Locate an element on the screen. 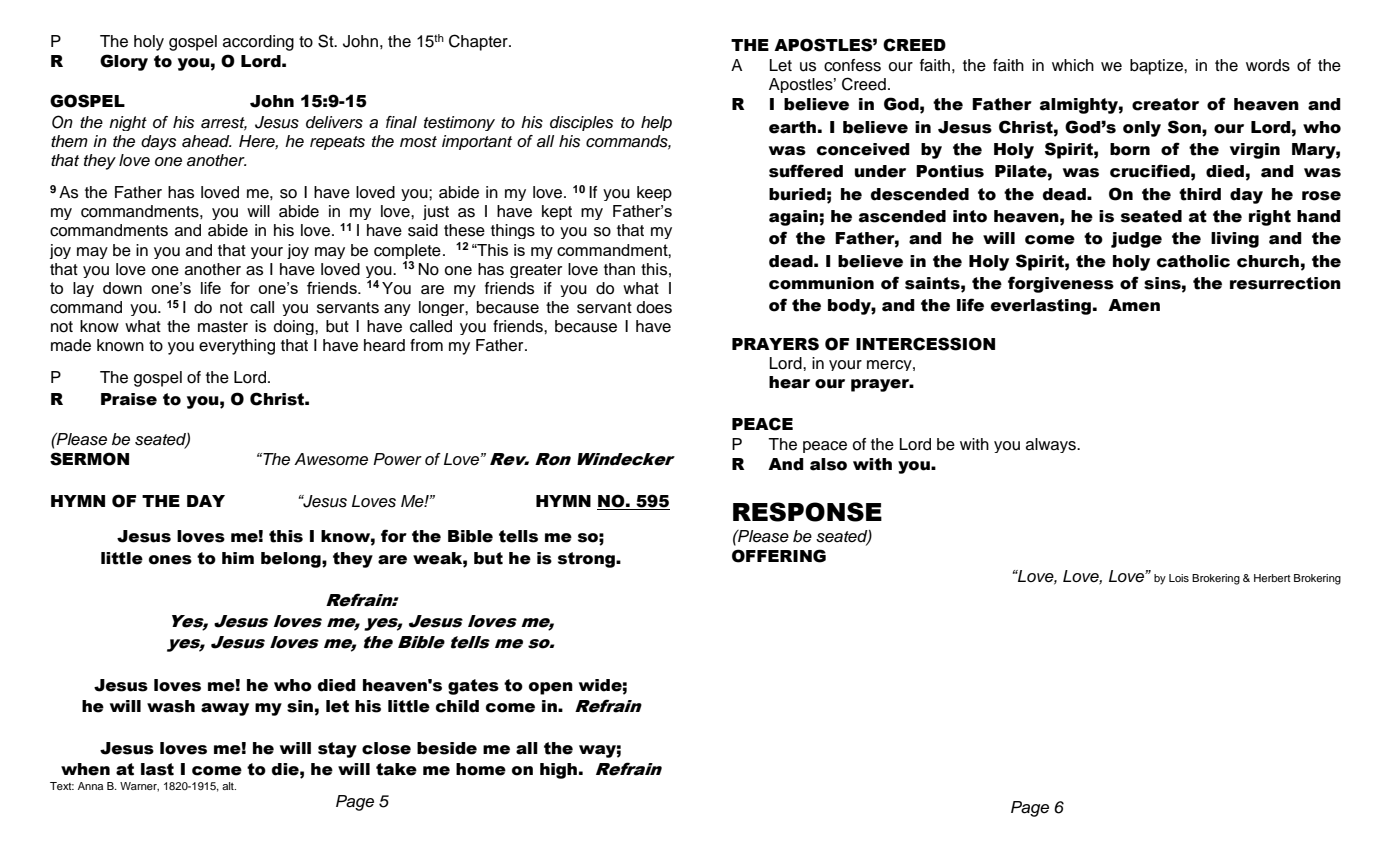 The image size is (1400, 850). Praise is located at coordinates (129, 399).
